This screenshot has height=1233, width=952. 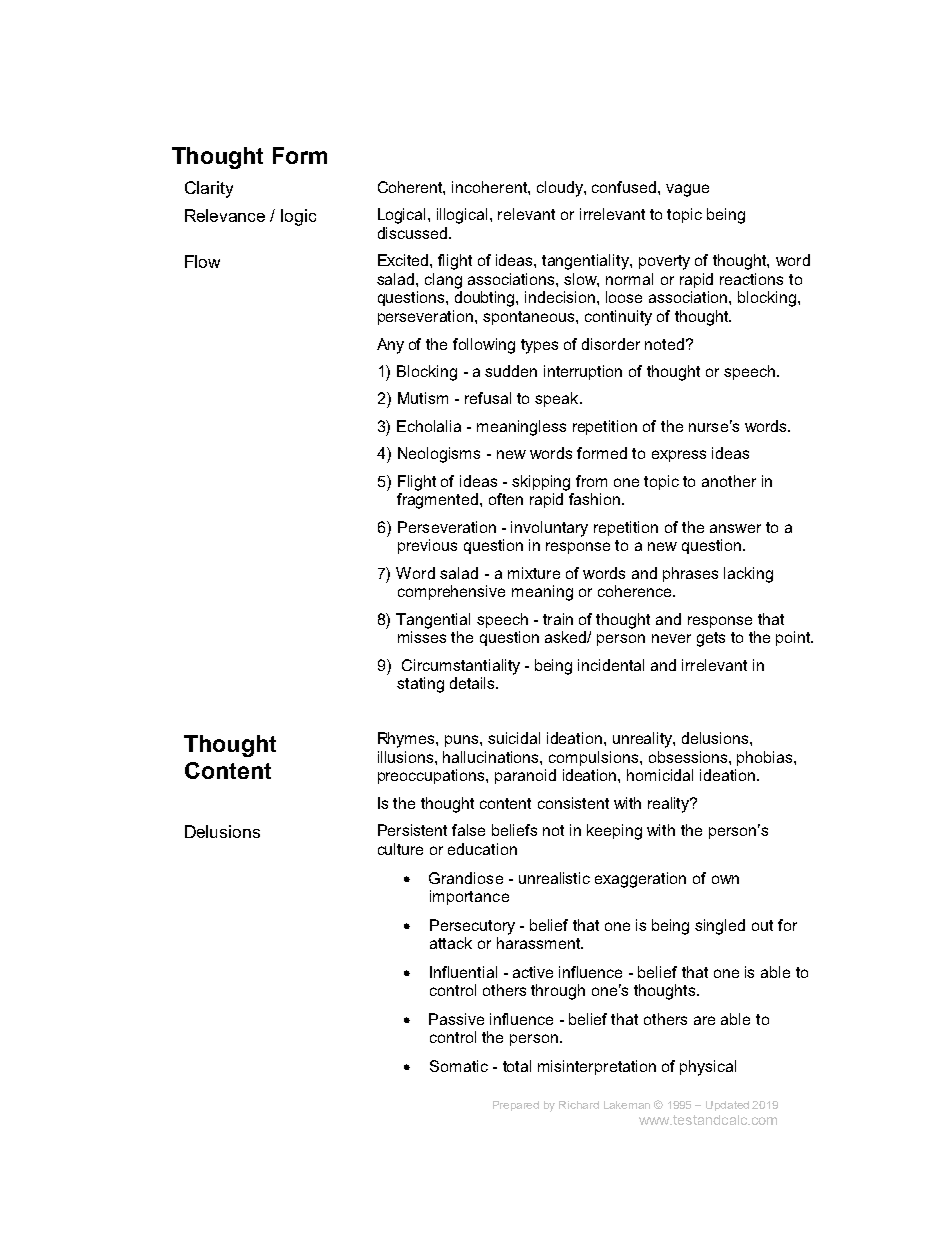 I want to click on physical, so click(x=708, y=1068).
